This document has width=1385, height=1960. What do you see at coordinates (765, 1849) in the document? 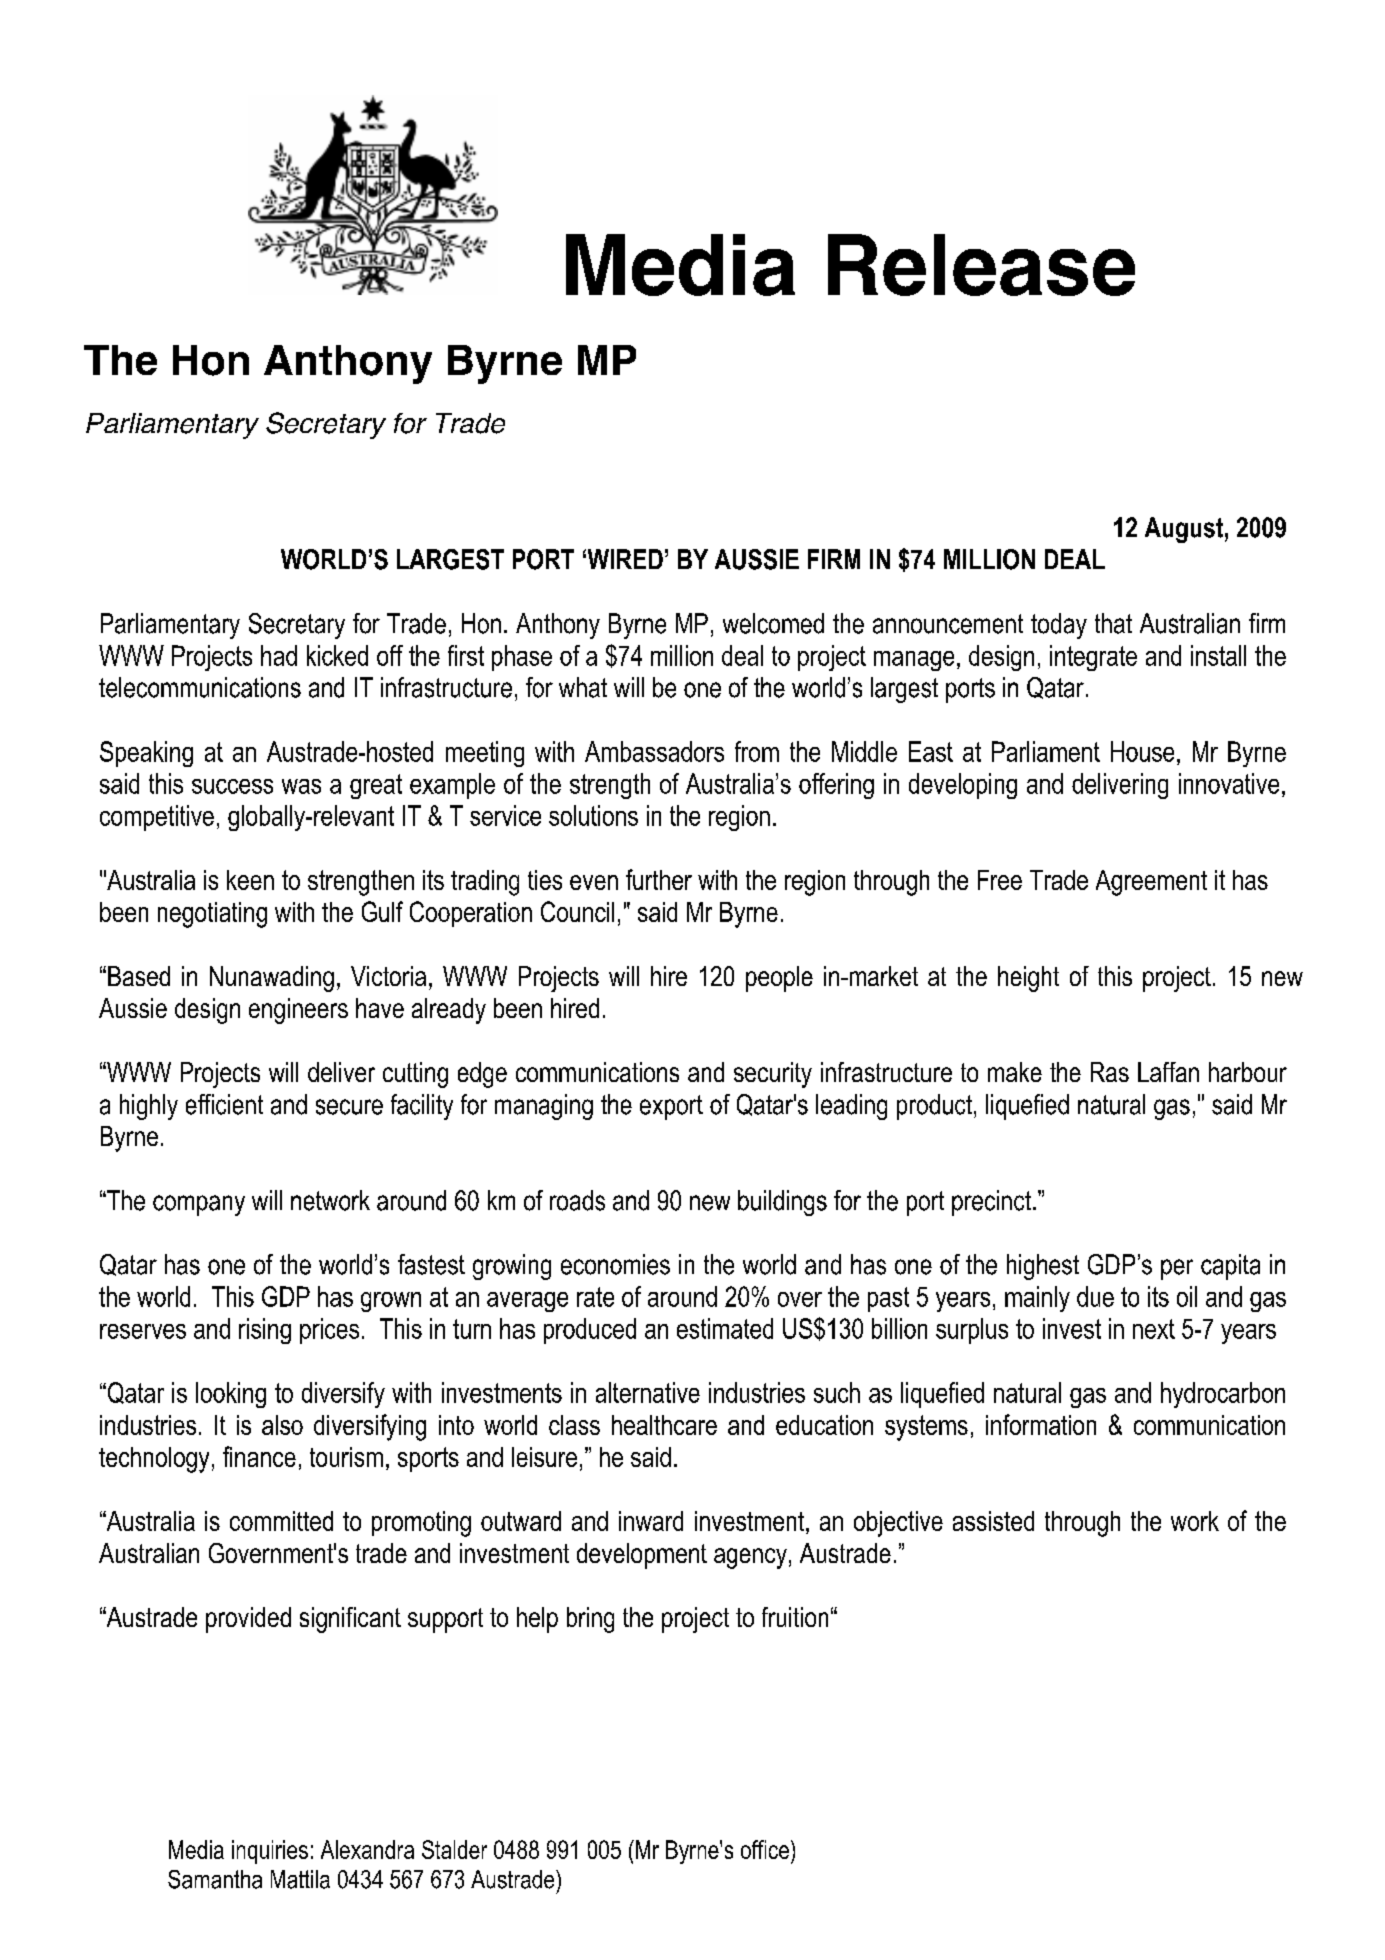
I see `office` at bounding box center [765, 1849].
